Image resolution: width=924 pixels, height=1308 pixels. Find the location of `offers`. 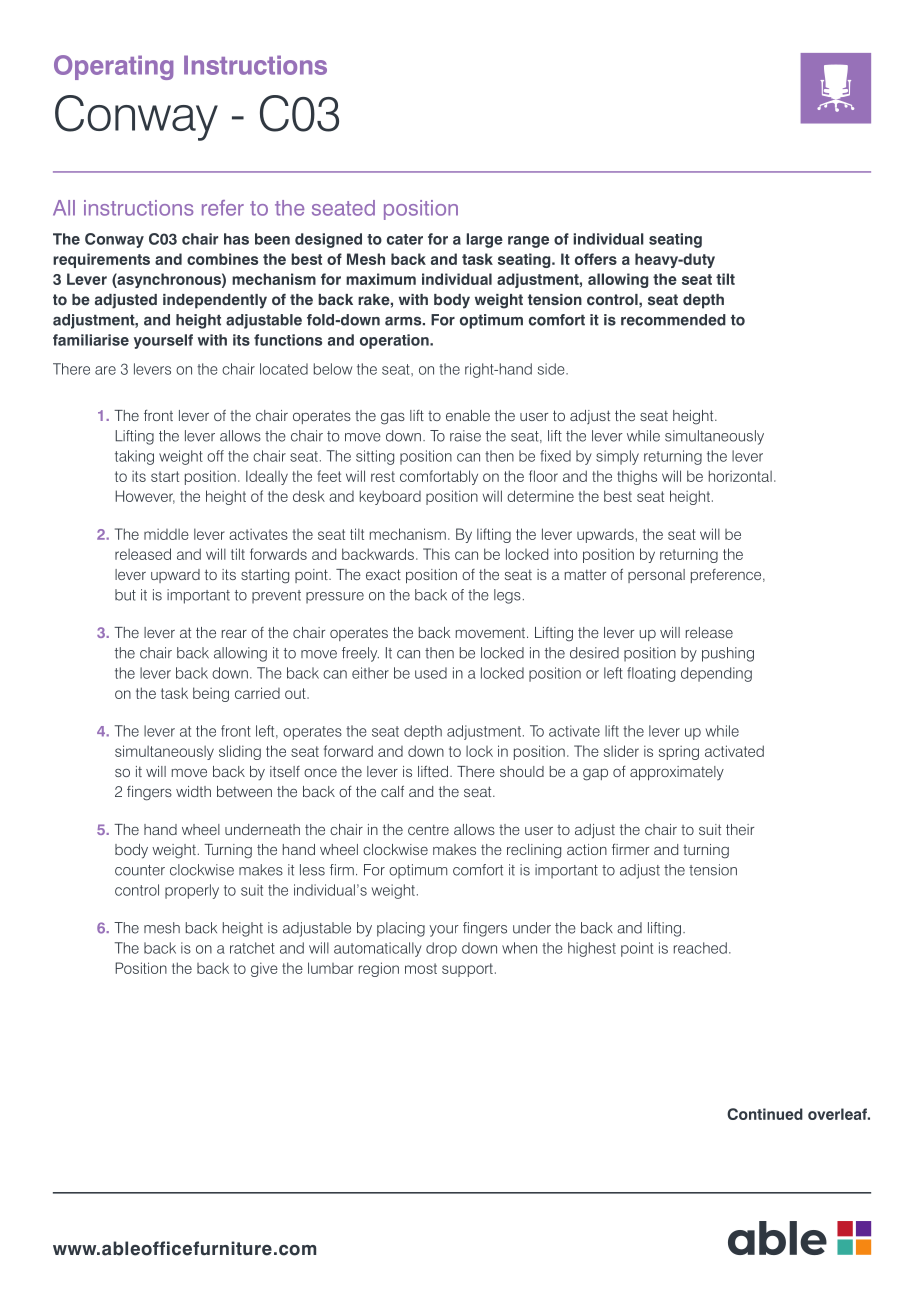

offers is located at coordinates (596, 259).
